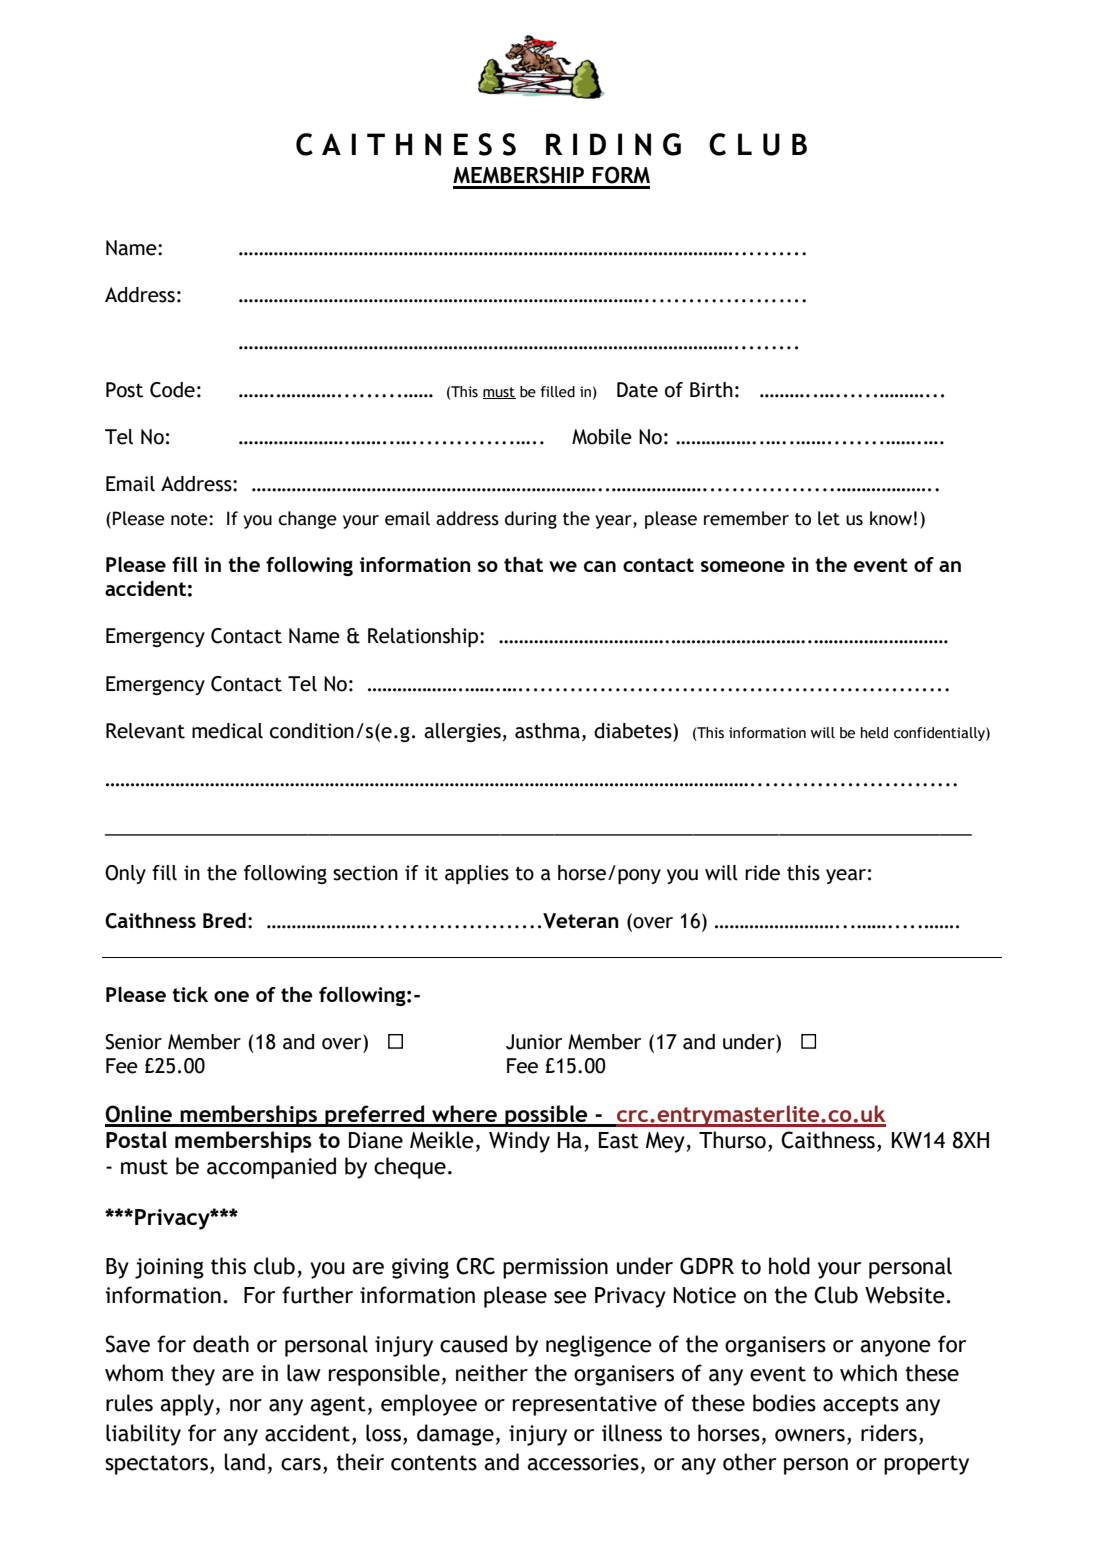 This screenshot has width=1104, height=1562. I want to click on held, so click(874, 733).
